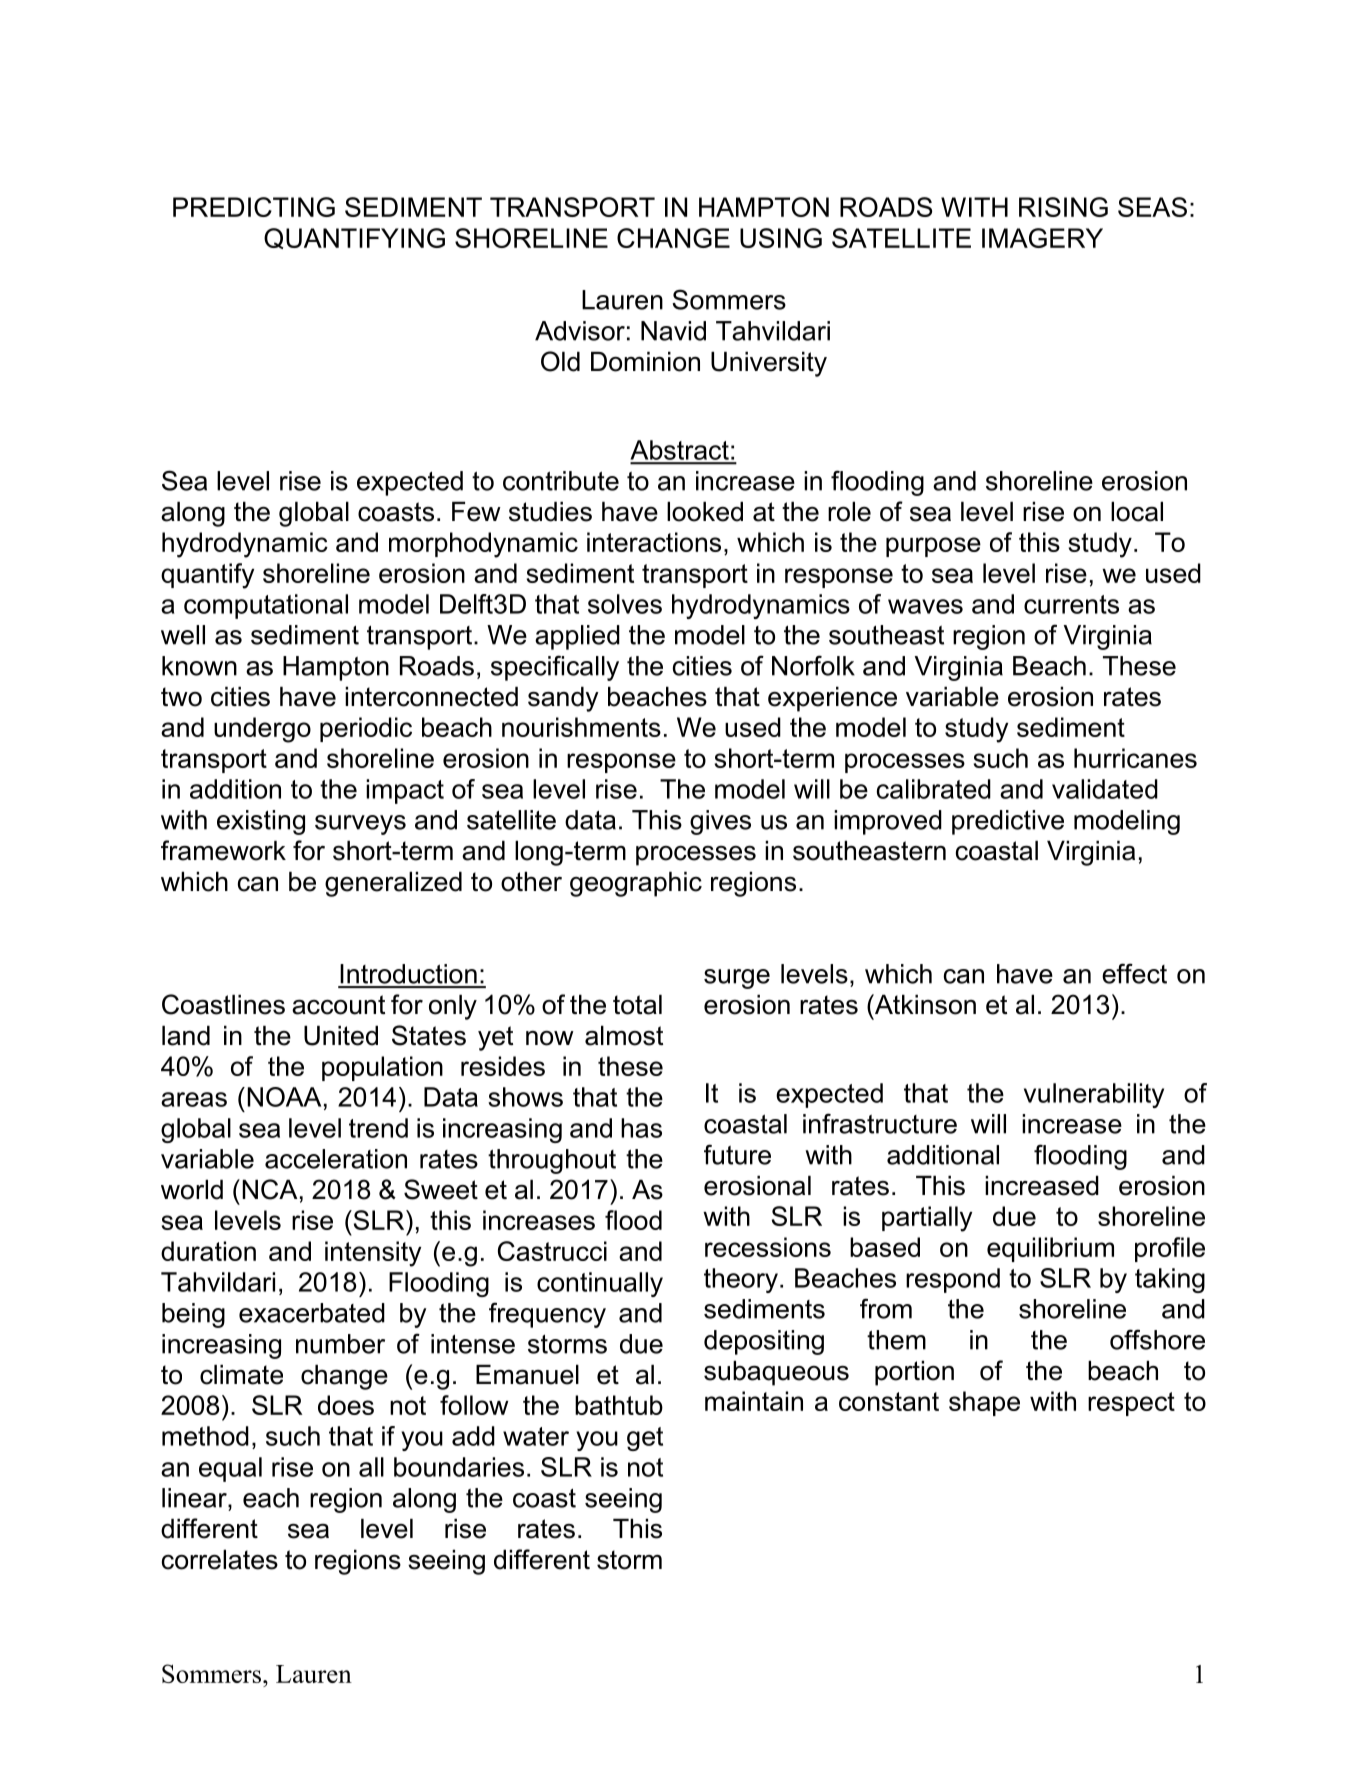  What do you see at coordinates (223, 850) in the screenshot?
I see `framework` at bounding box center [223, 850].
